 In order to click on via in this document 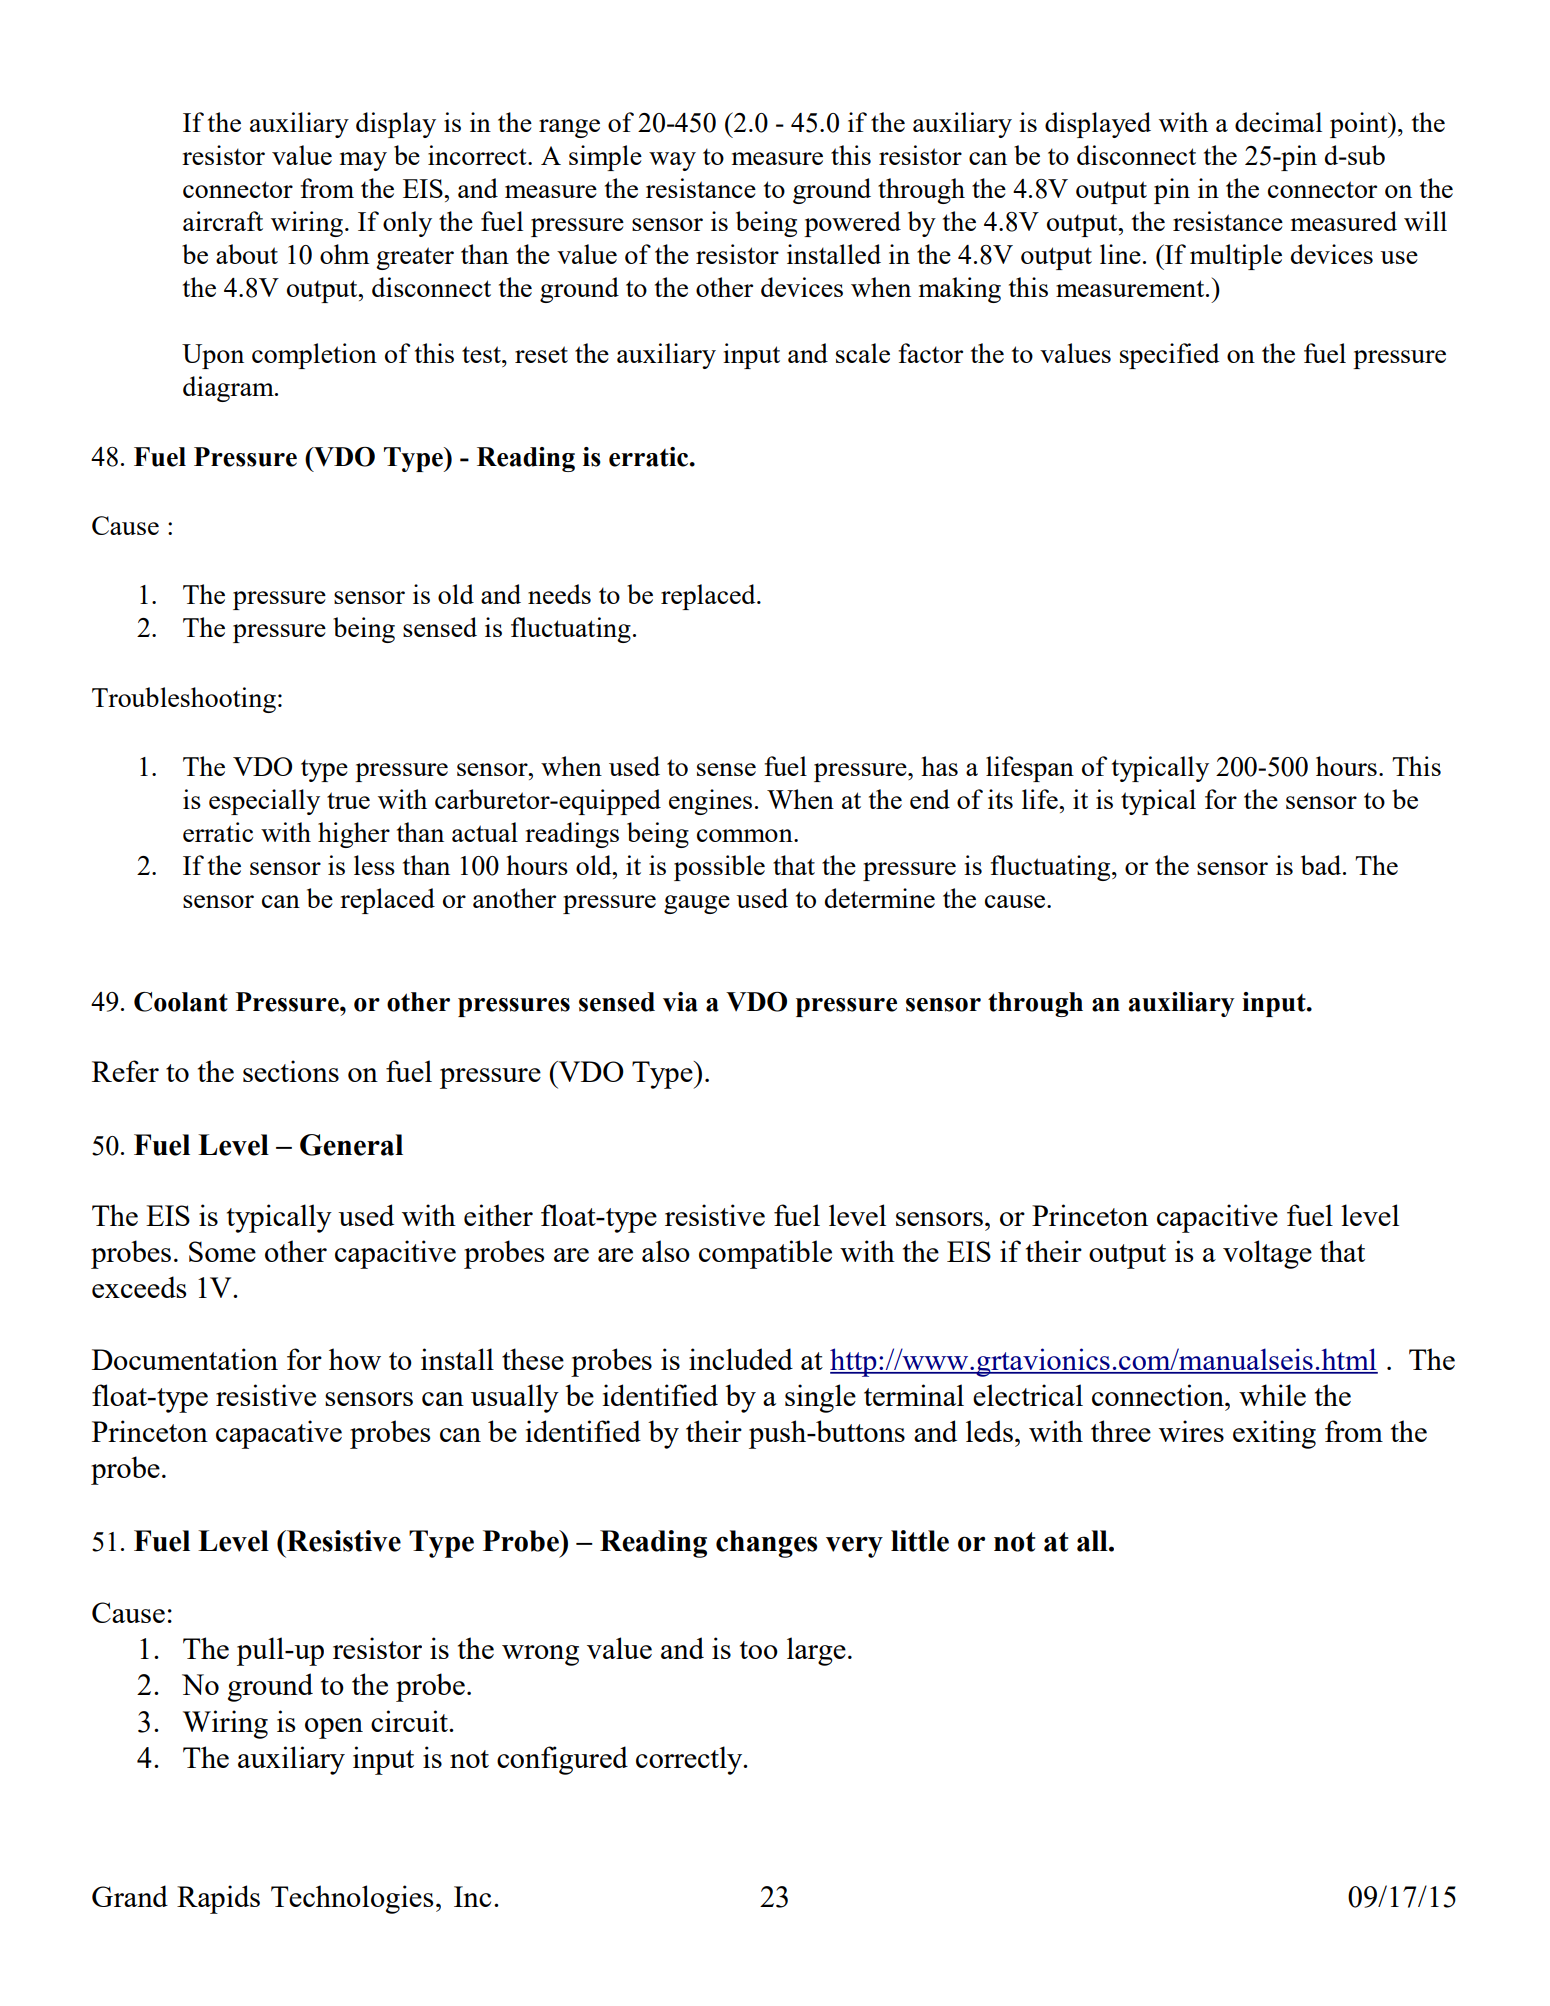, I will do `click(680, 1002)`.
